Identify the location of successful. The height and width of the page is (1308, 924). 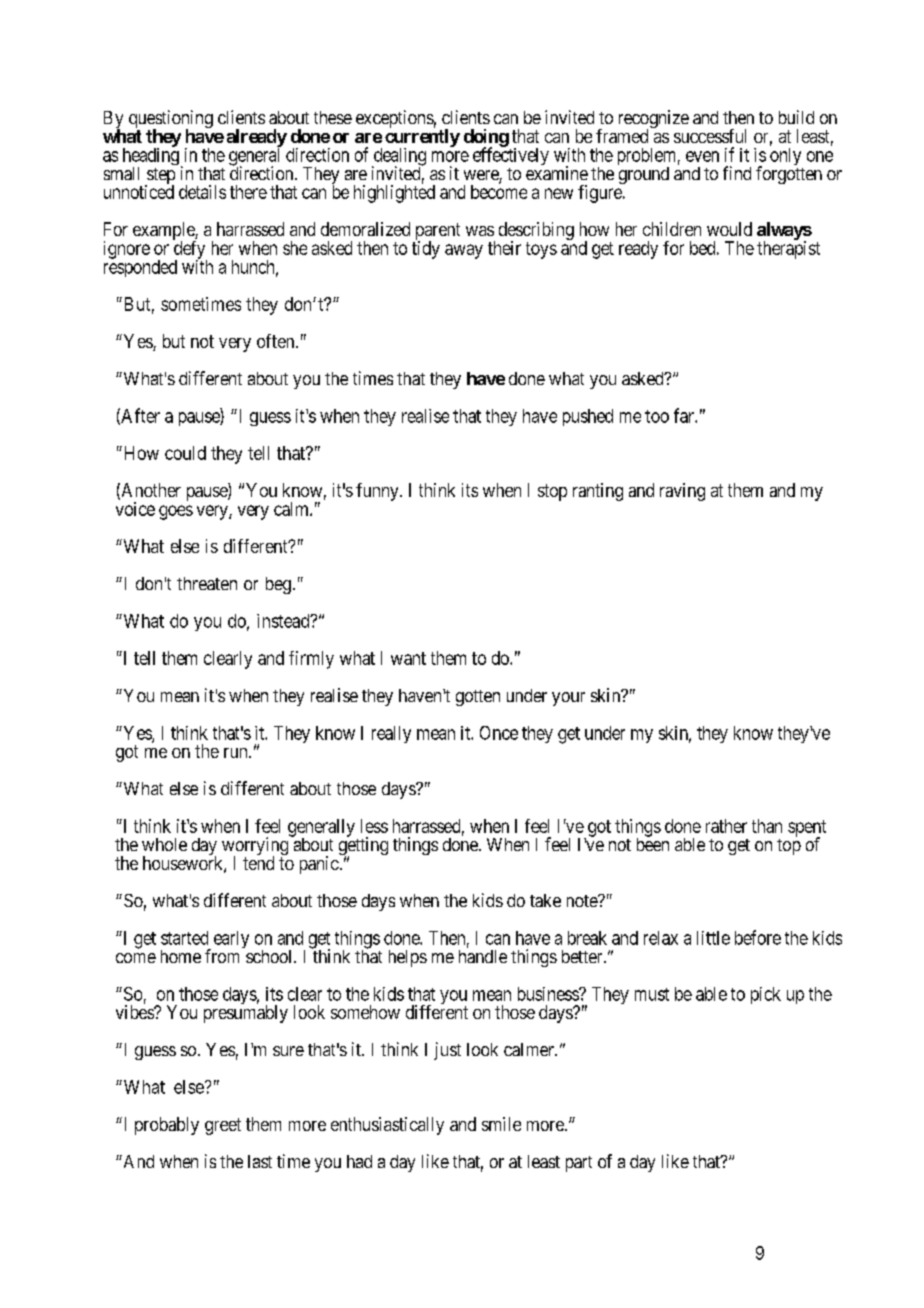
(710, 136).
